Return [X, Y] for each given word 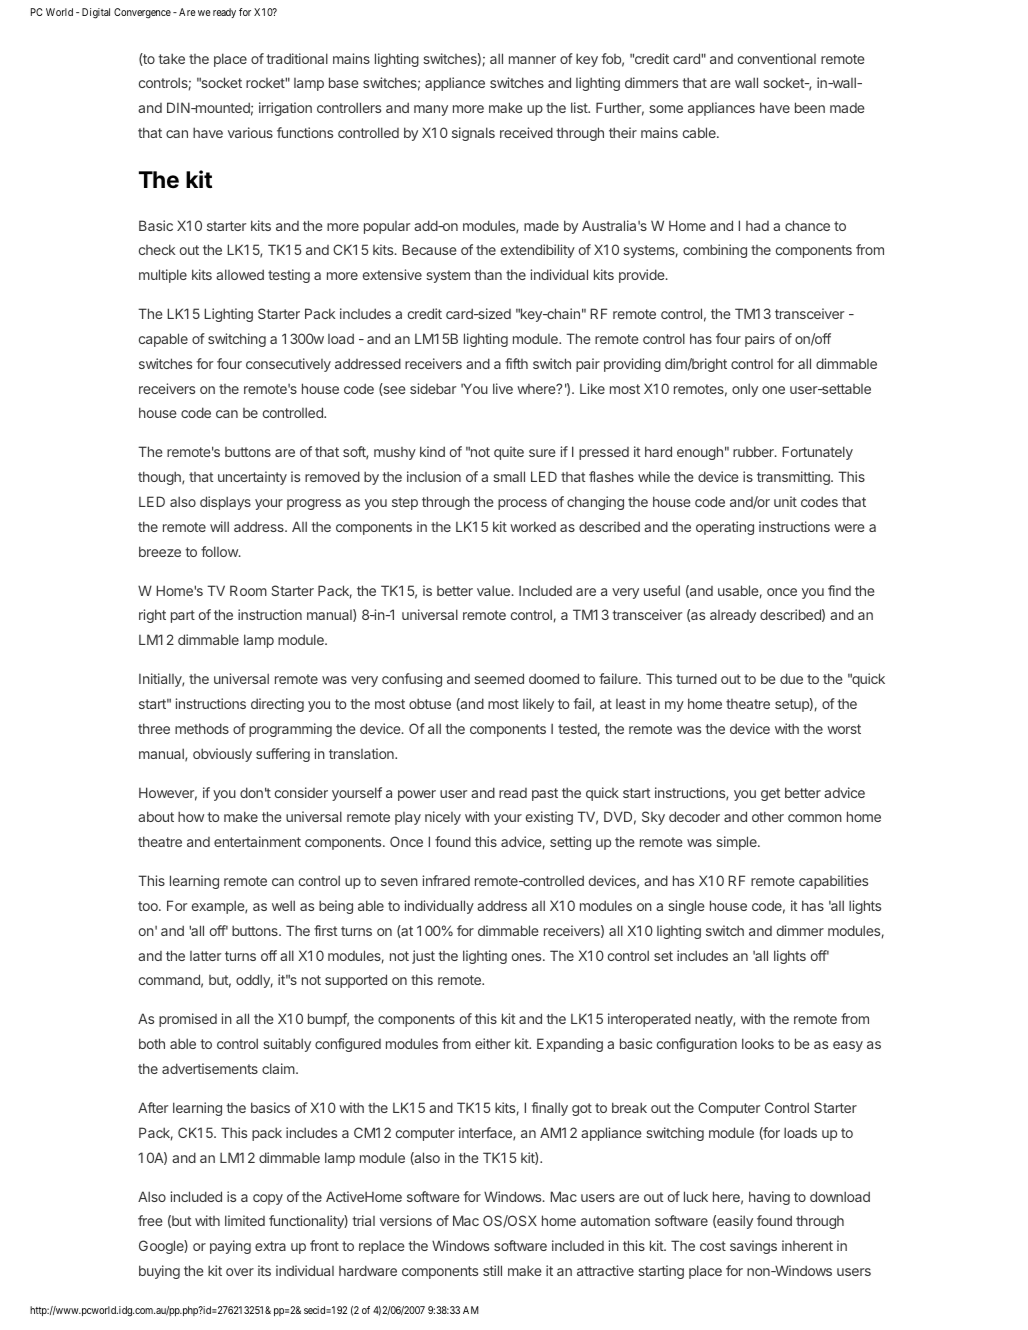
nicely [443, 818]
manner [532, 60]
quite [509, 453]
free [150, 1220]
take [171, 58]
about [156, 816]
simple [737, 843]
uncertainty [252, 478]
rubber [754, 451]
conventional [777, 58]
